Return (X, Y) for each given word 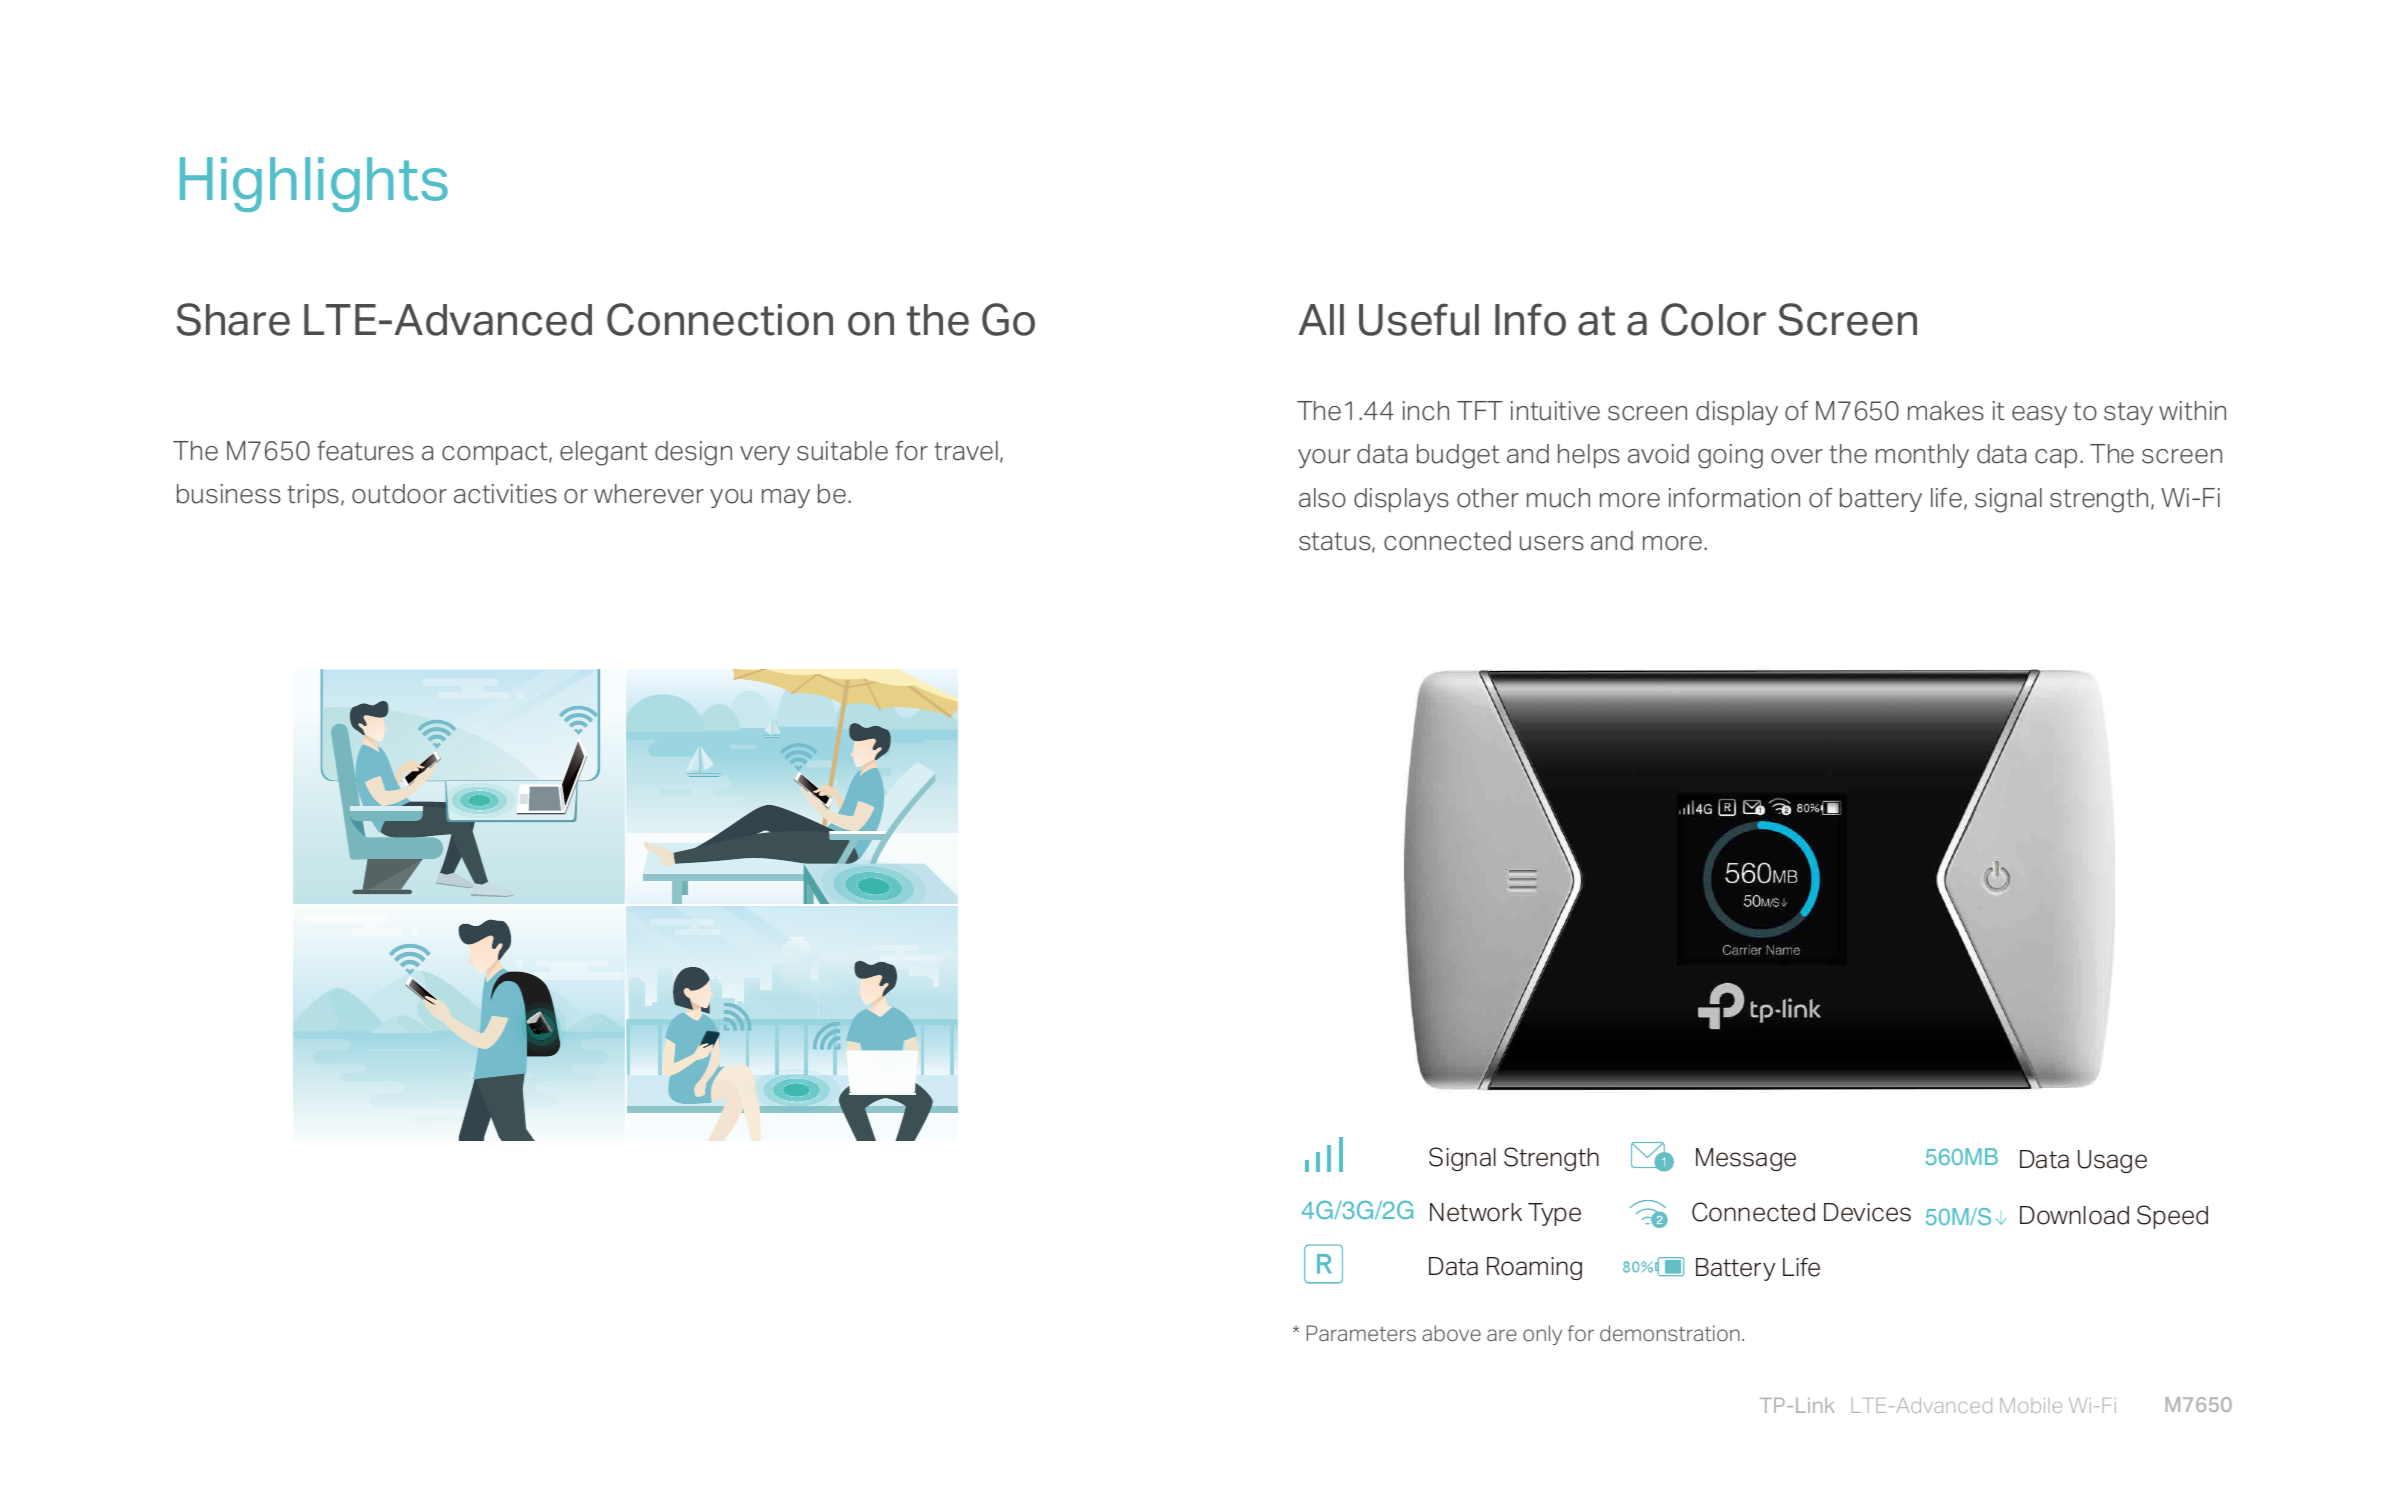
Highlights (314, 184)
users (1552, 543)
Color (1713, 319)
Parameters (1361, 1333)
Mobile (2031, 1405)
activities (505, 494)
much (1558, 498)
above (1451, 1333)
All (1321, 319)
